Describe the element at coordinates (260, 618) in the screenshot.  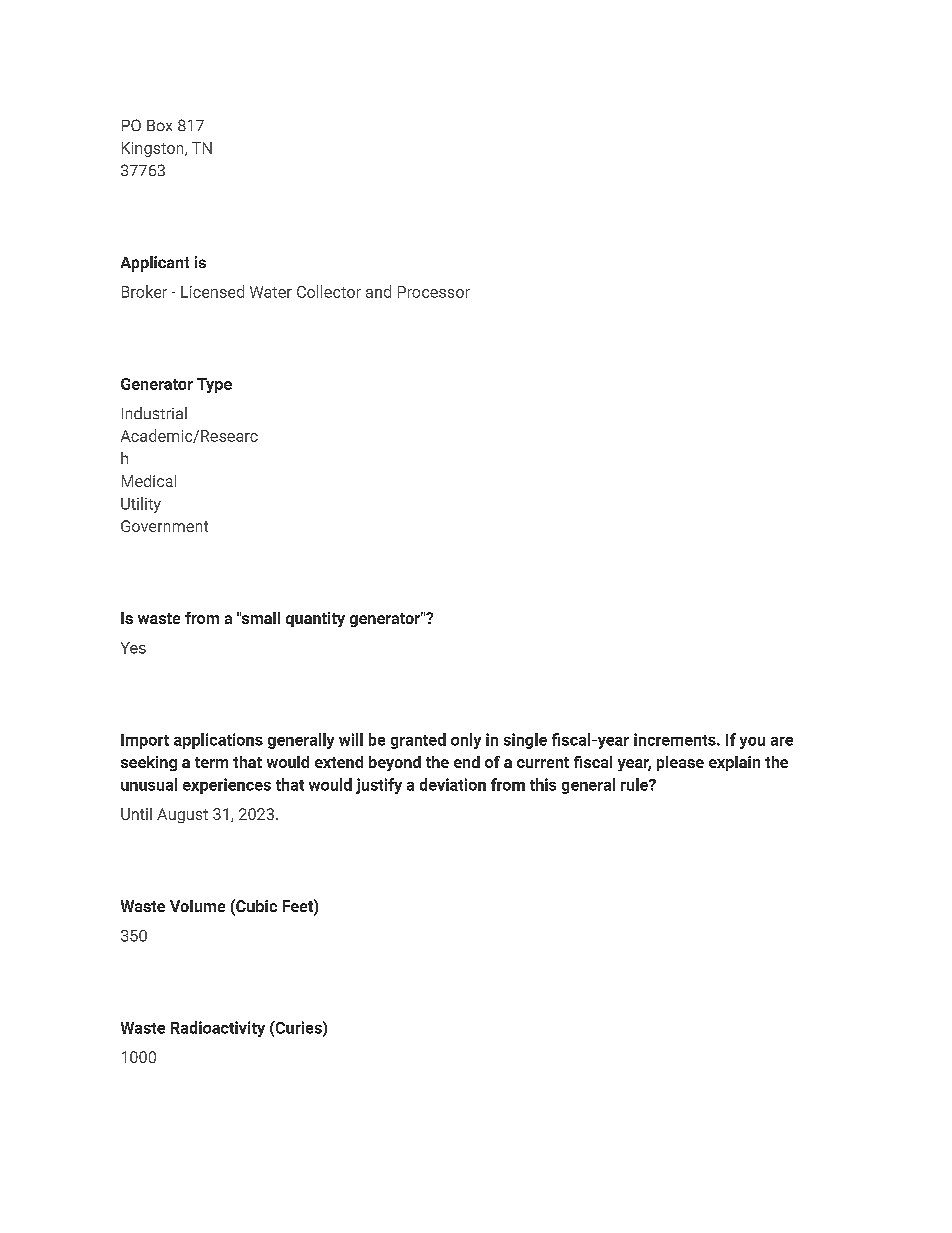
I see `small` at that location.
